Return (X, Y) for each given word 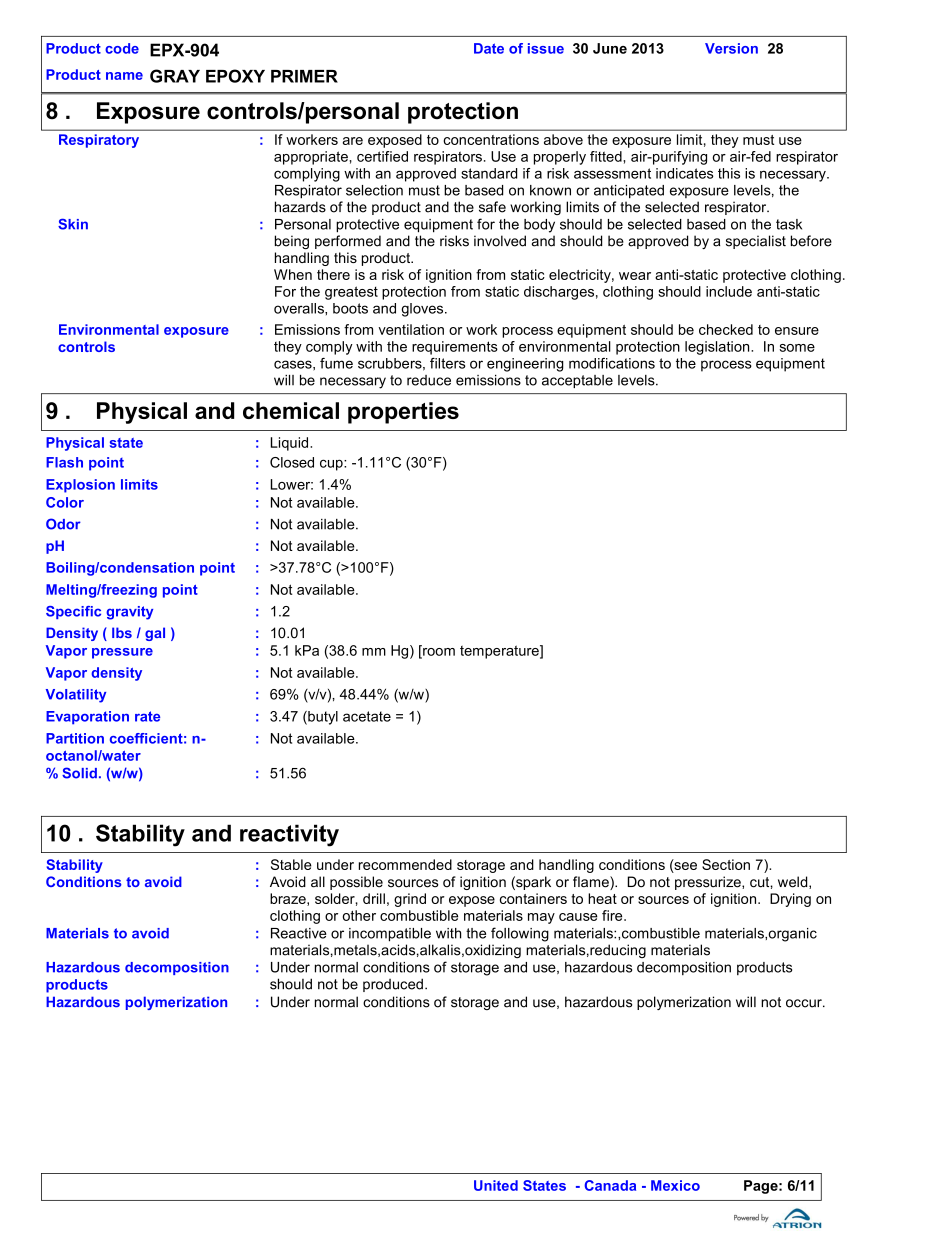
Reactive (299, 933)
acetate (367, 716)
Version (731, 48)
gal (155, 634)
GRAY (175, 76)
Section (726, 864)
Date (489, 48)
